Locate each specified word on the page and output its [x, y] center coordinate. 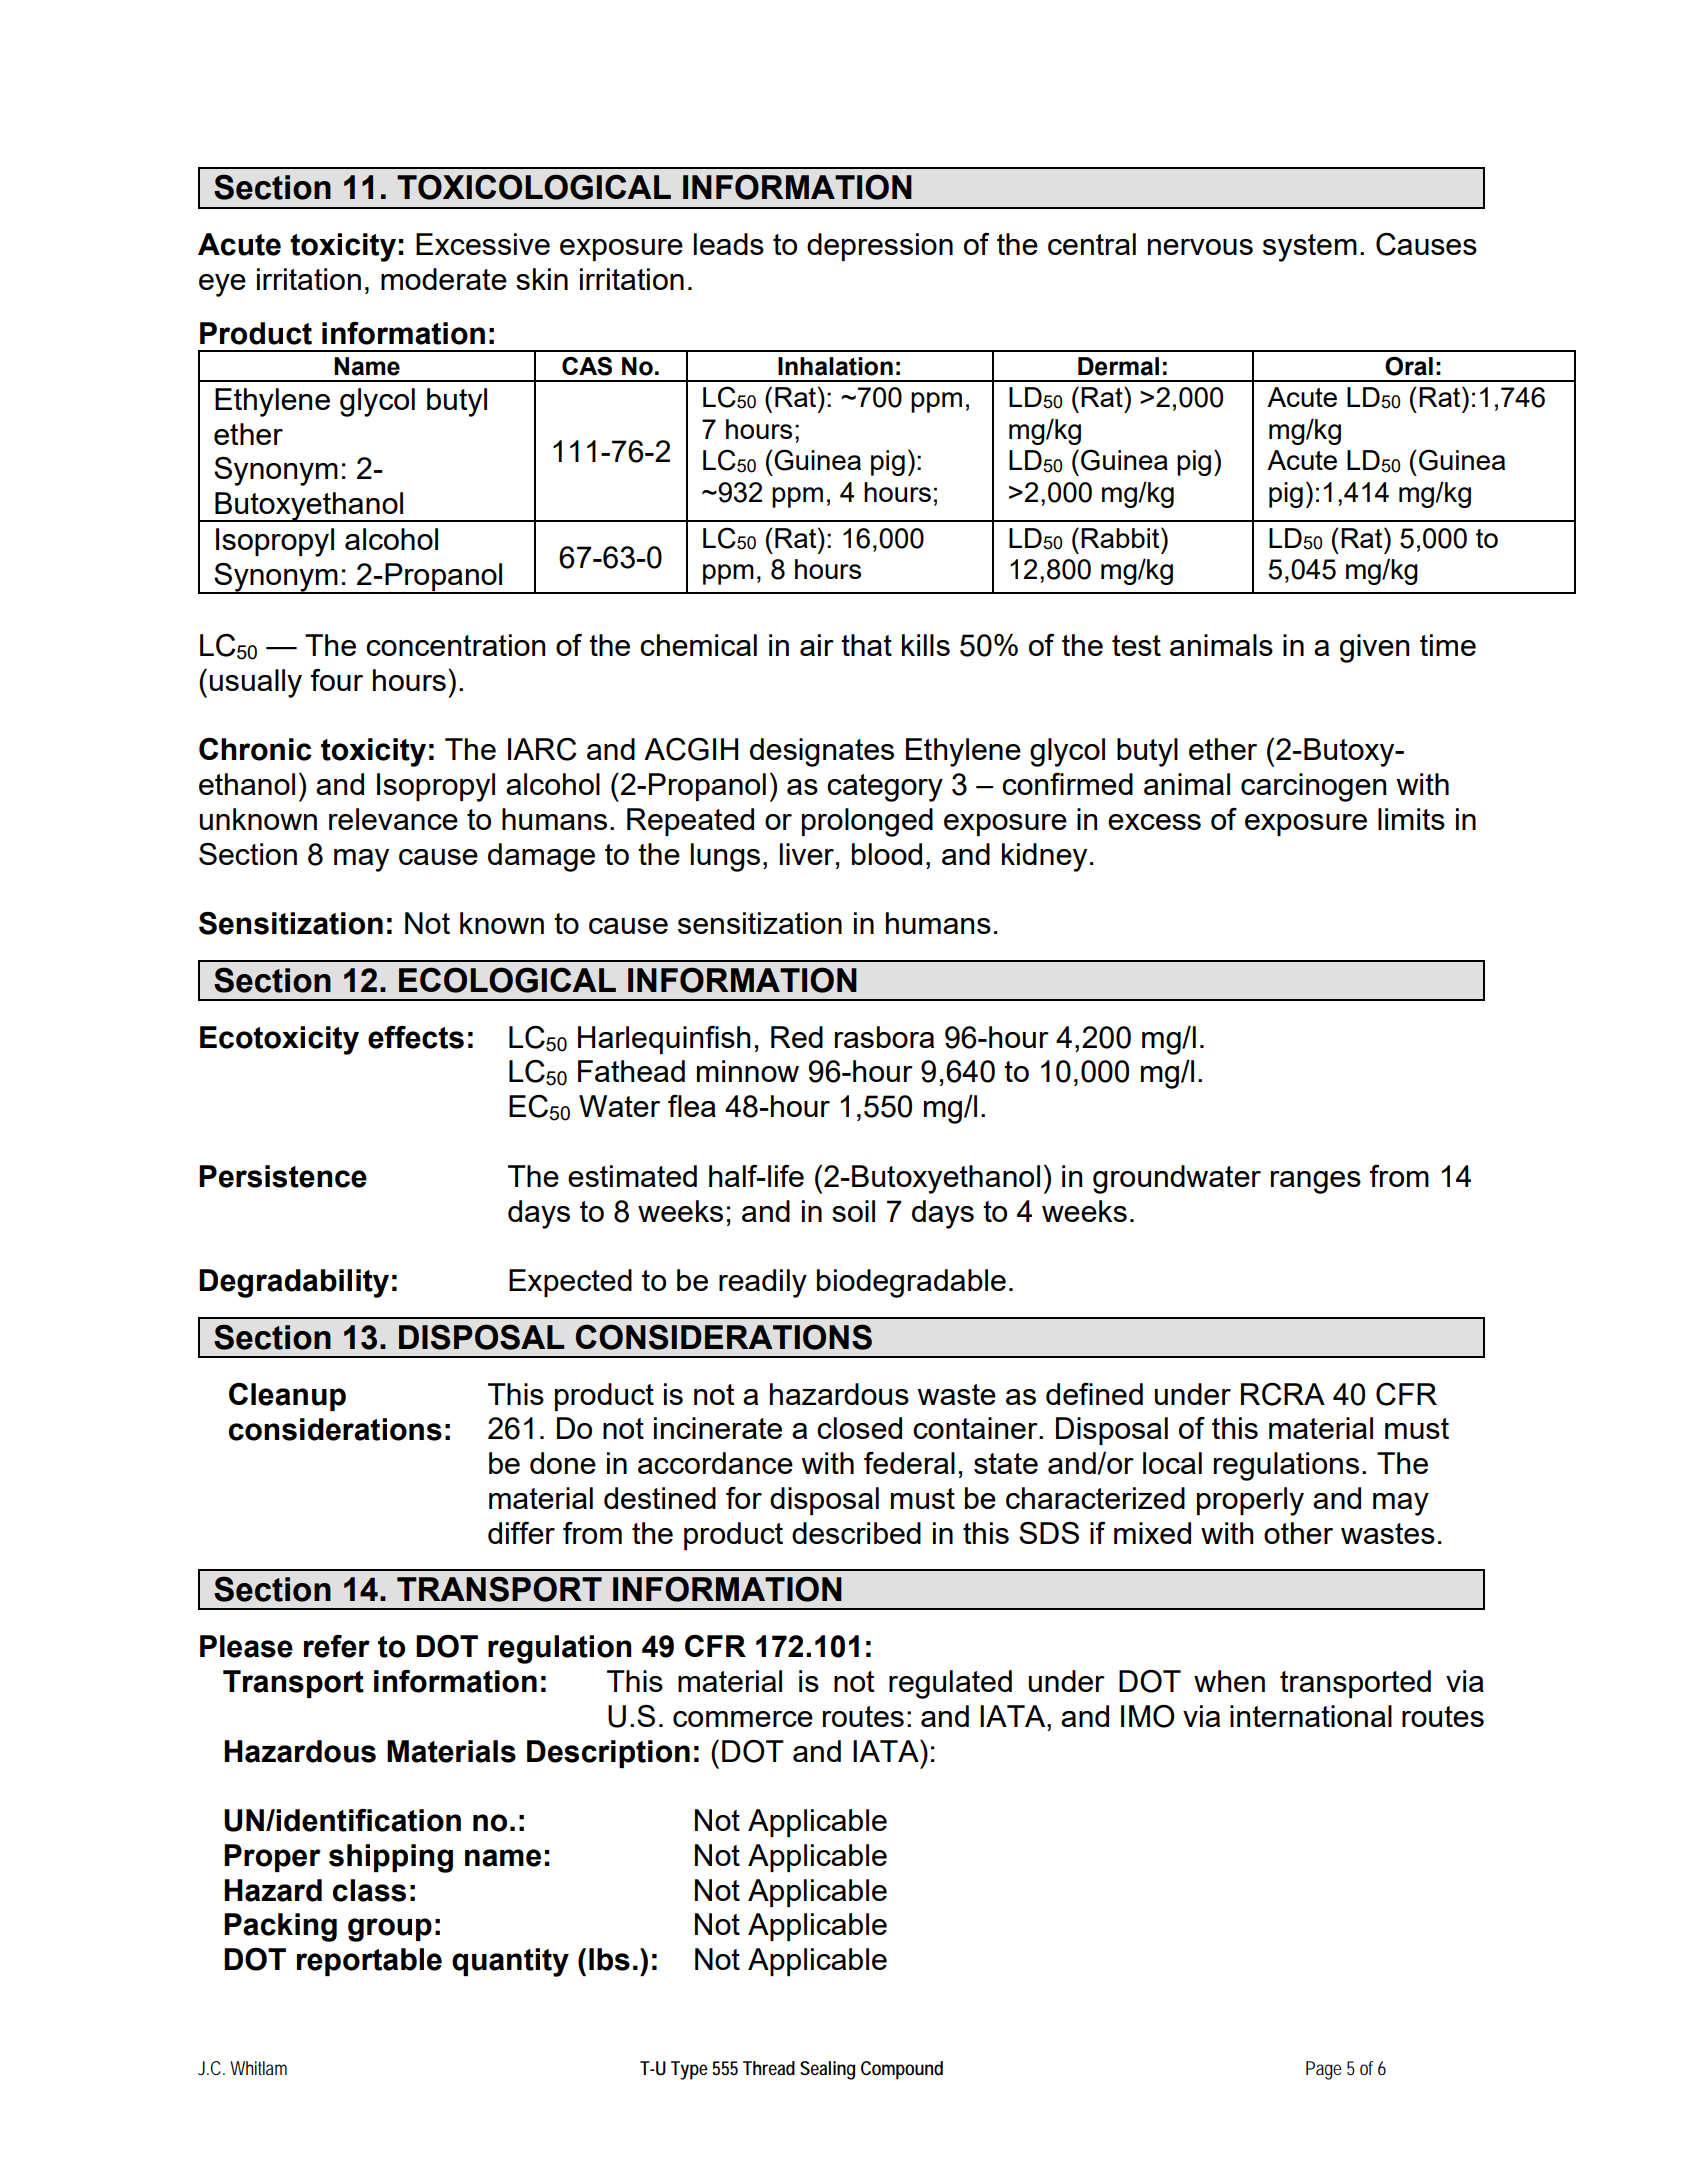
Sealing [827, 2070]
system [1310, 248]
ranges [1316, 1182]
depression [880, 247]
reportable [369, 1962]
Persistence [283, 1176]
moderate [444, 279]
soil [853, 1211]
